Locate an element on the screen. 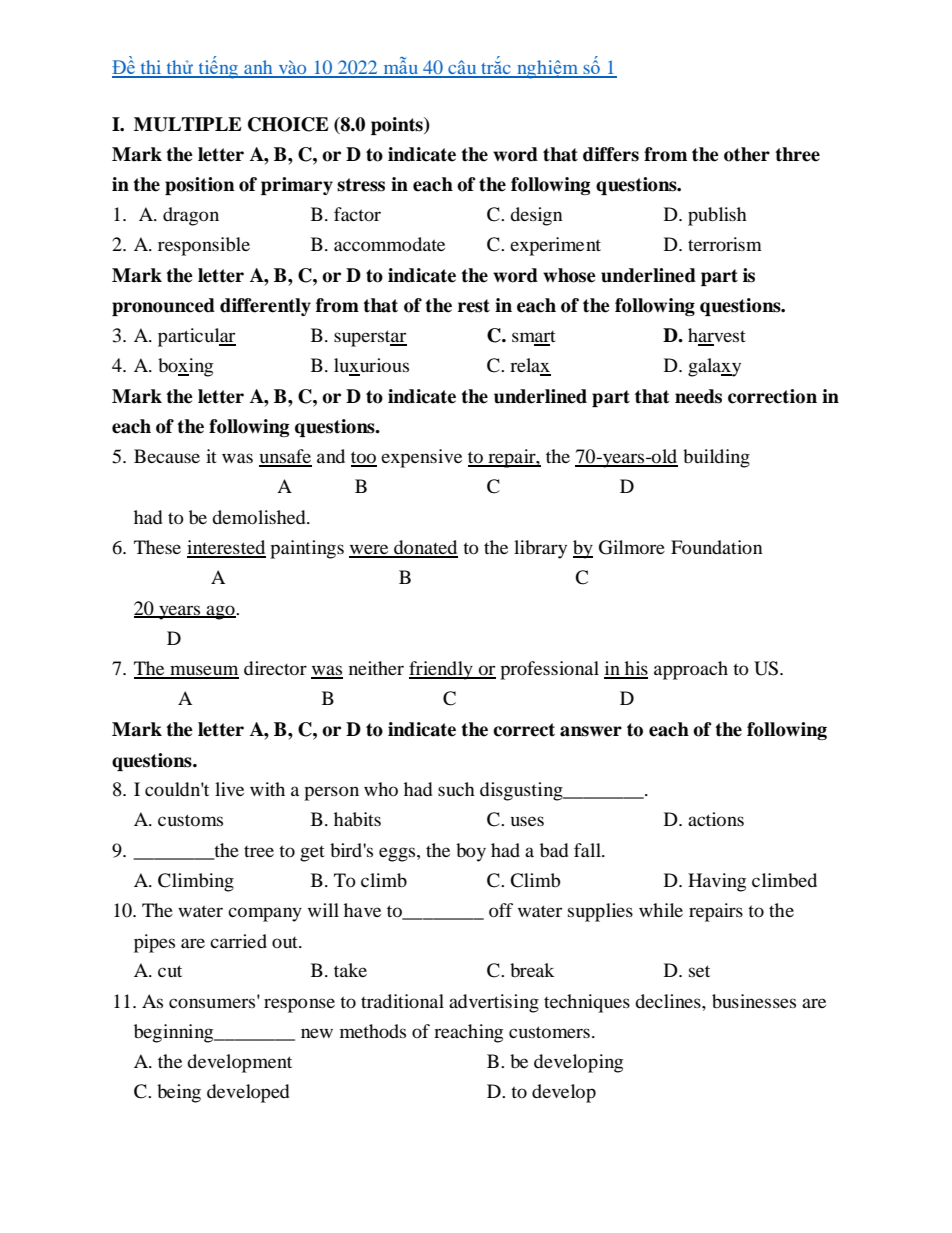 This screenshot has width=952, height=1233. actions is located at coordinates (716, 819).
